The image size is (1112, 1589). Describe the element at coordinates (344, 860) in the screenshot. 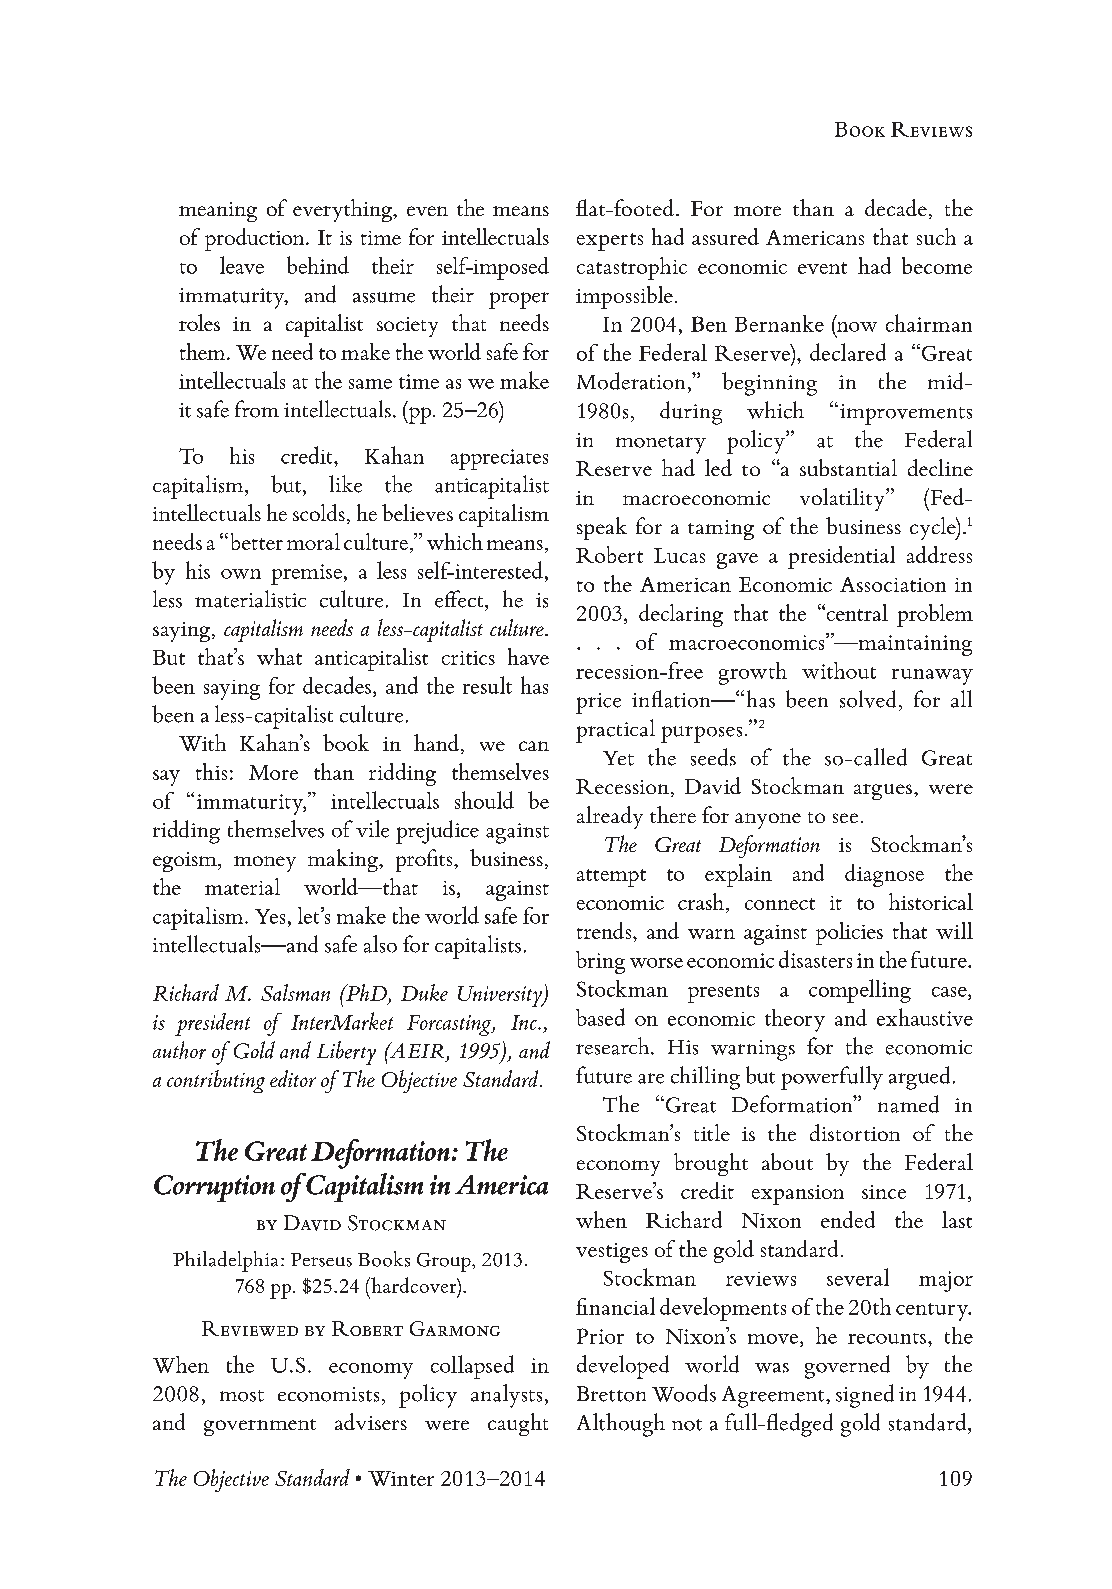

I see `making` at that location.
